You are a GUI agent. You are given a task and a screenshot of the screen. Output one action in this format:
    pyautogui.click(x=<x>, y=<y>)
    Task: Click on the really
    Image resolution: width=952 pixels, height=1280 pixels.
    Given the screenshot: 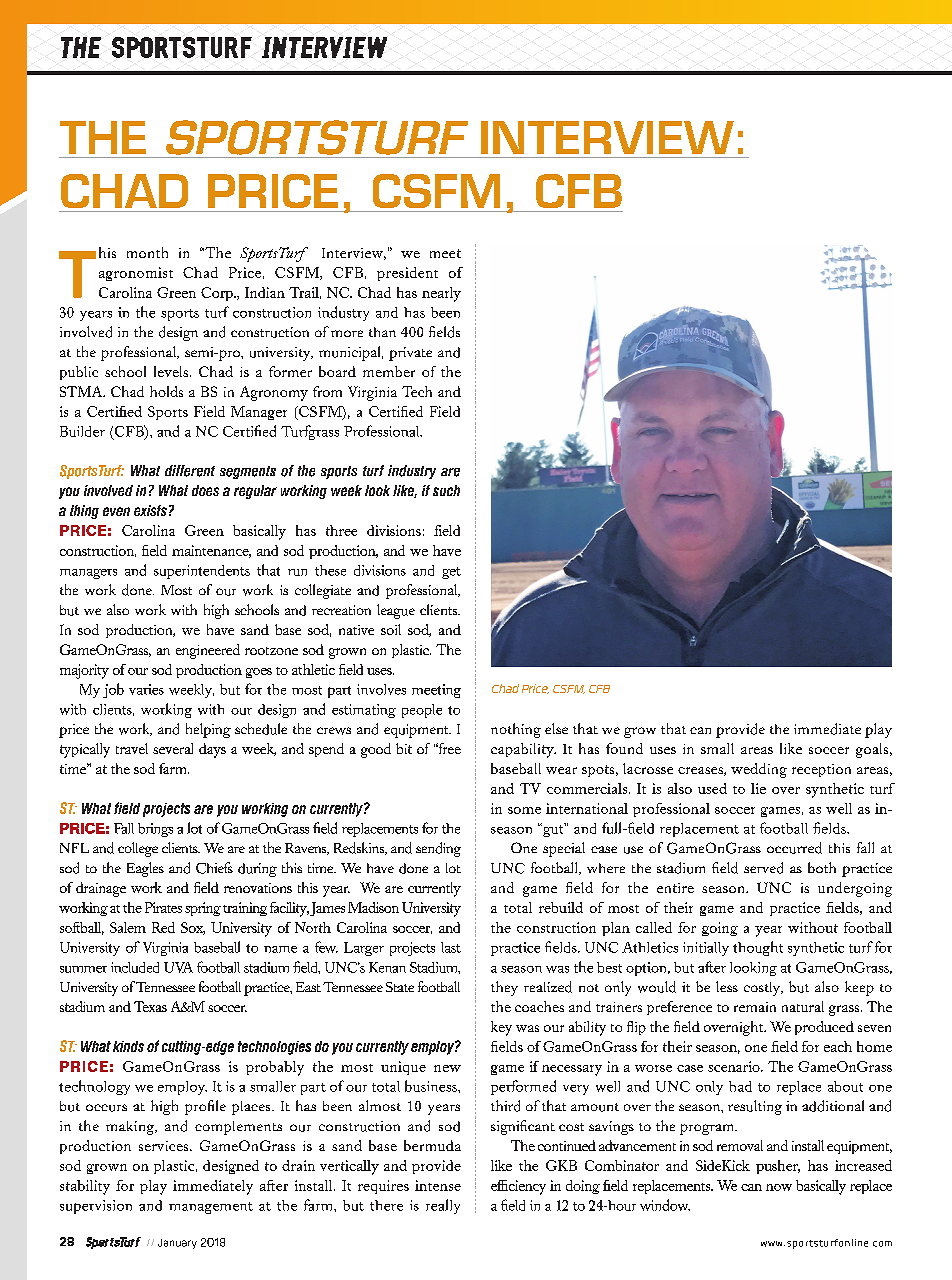 What is the action you would take?
    pyautogui.click(x=443, y=1206)
